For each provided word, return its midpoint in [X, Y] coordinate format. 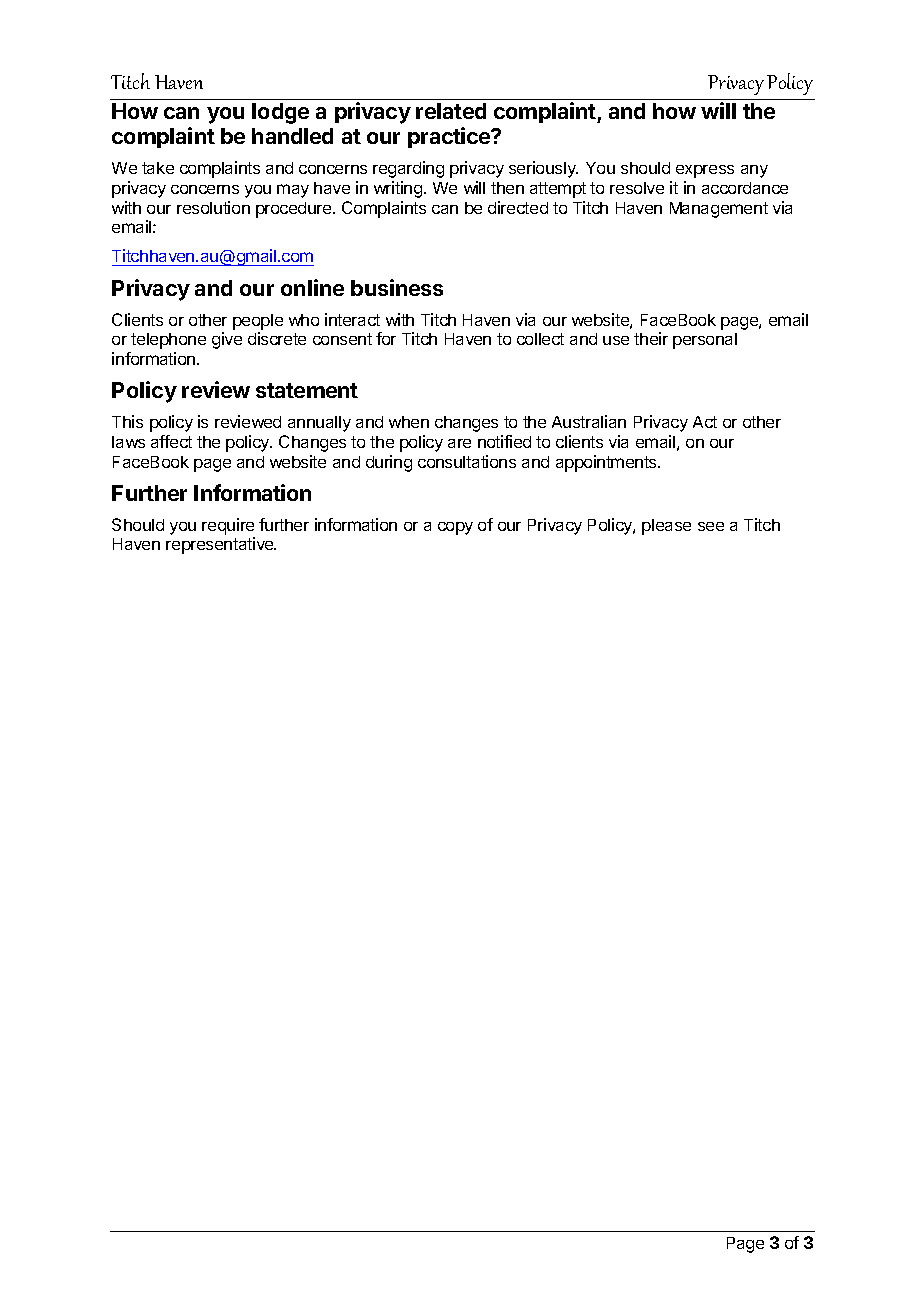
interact [352, 319]
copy [455, 528]
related [451, 111]
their [651, 338]
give [227, 340]
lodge [280, 113]
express [705, 171]
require [228, 526]
